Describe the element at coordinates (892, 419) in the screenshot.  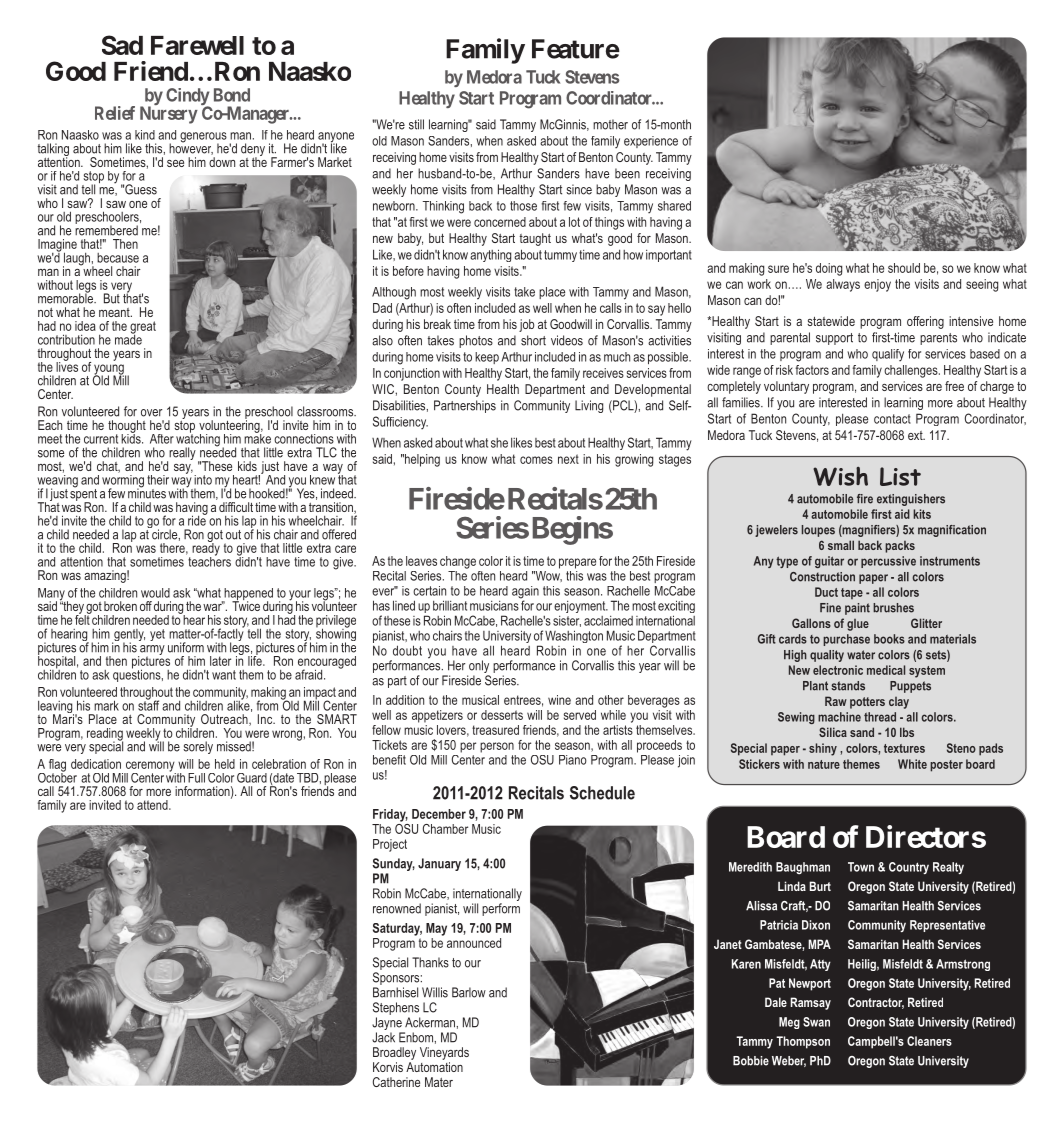
I see `contact` at that location.
